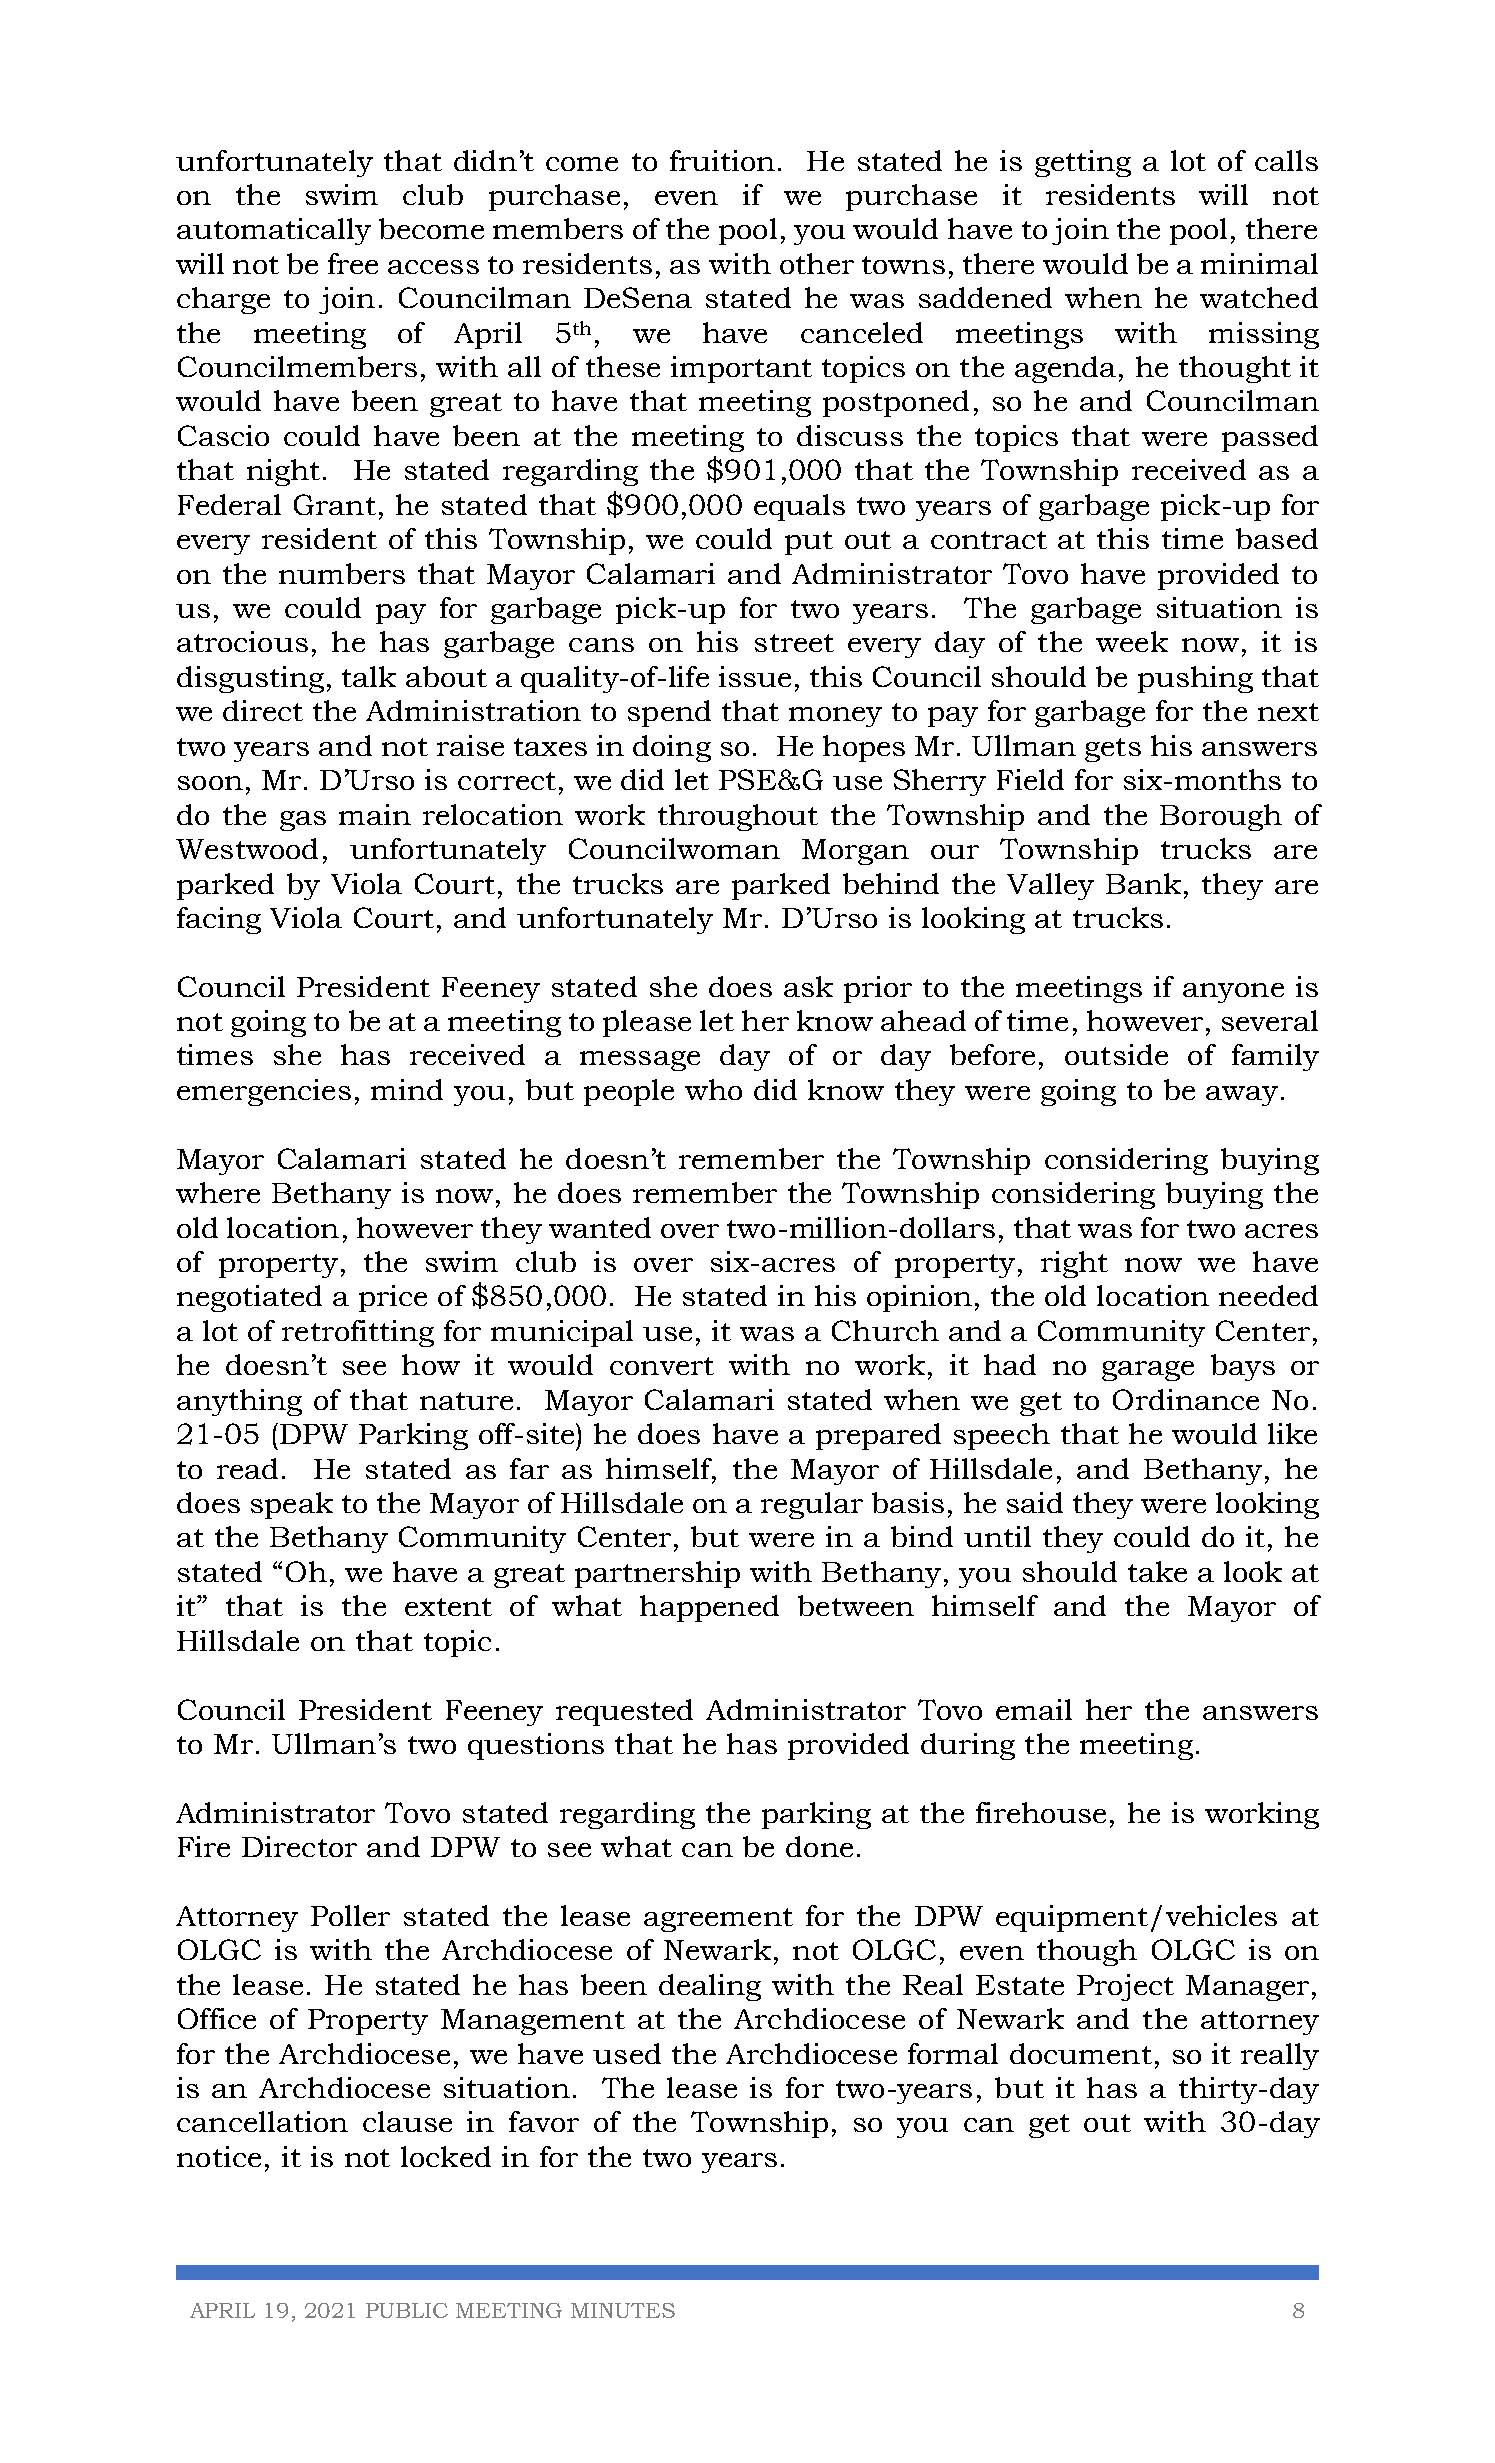 This document has width=1495, height=2463. What do you see at coordinates (303, 821) in the document?
I see `gas` at bounding box center [303, 821].
